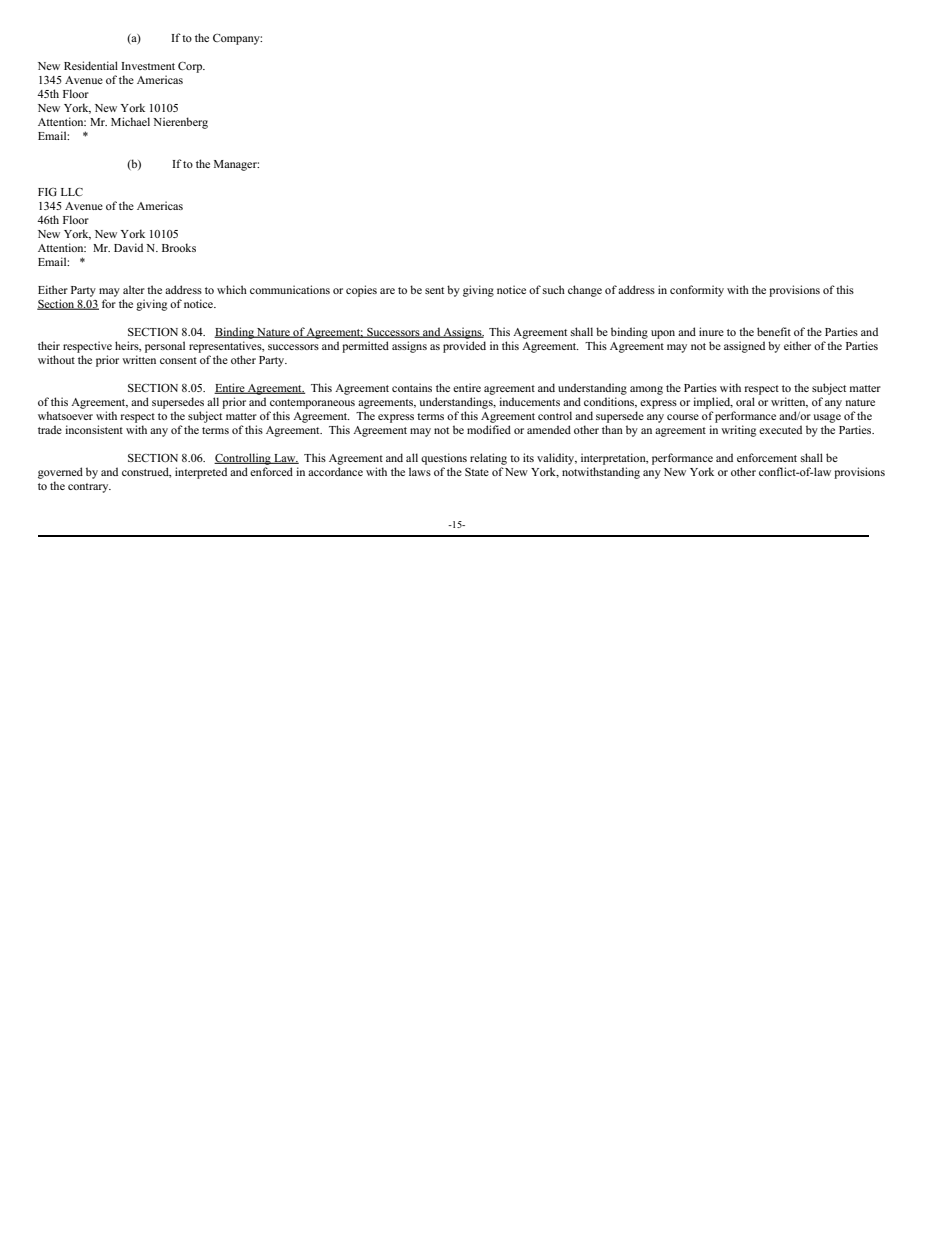  What do you see at coordinates (420, 471) in the screenshot?
I see `laws` at bounding box center [420, 471].
